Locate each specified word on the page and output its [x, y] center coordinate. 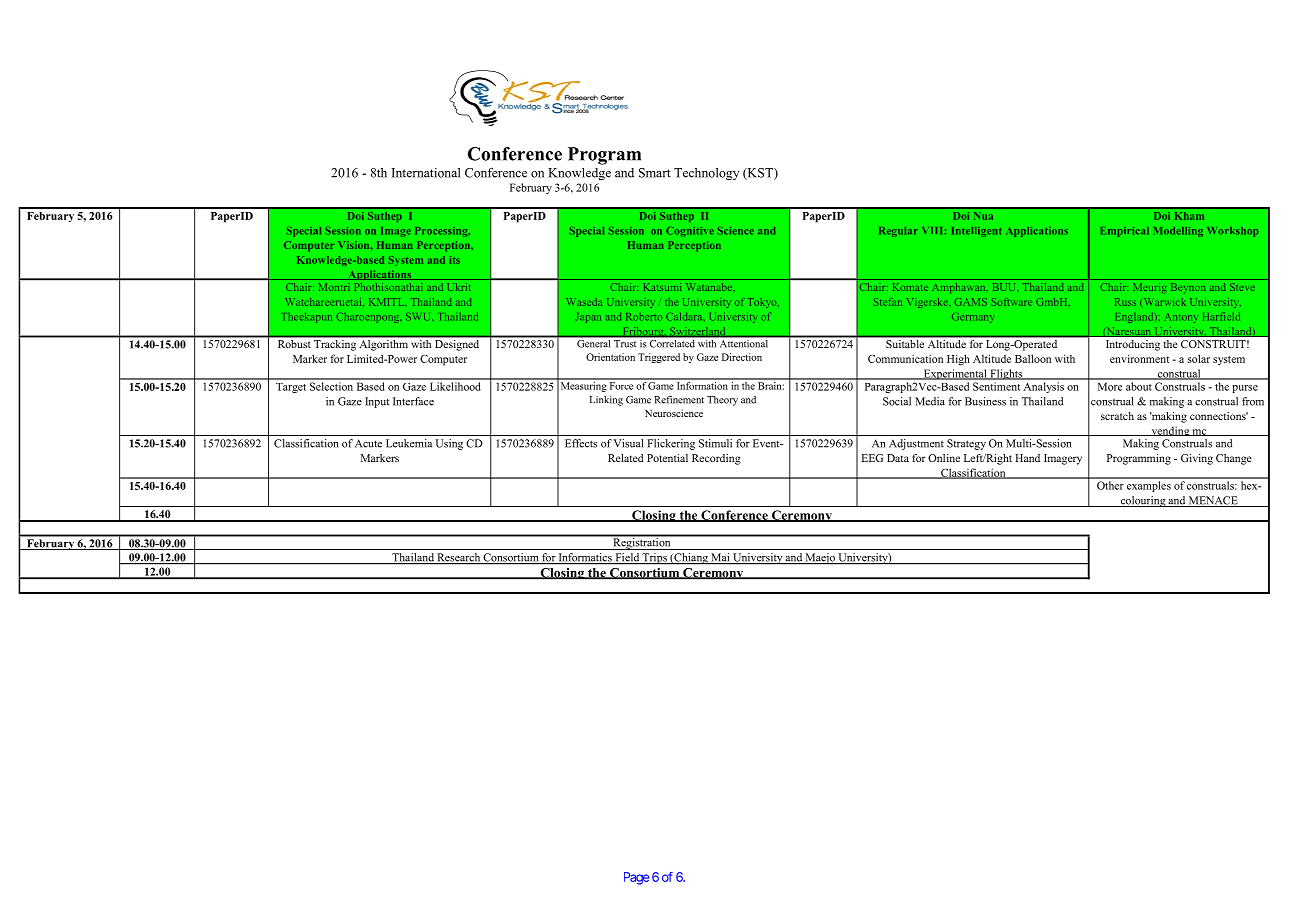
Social [897, 401]
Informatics [585, 558]
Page [636, 878]
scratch [1117, 416]
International [426, 173]
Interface [413, 401]
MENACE [1213, 501]
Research [459, 558]
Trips [655, 559]
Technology [706, 174]
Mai [720, 558]
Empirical [1125, 232]
